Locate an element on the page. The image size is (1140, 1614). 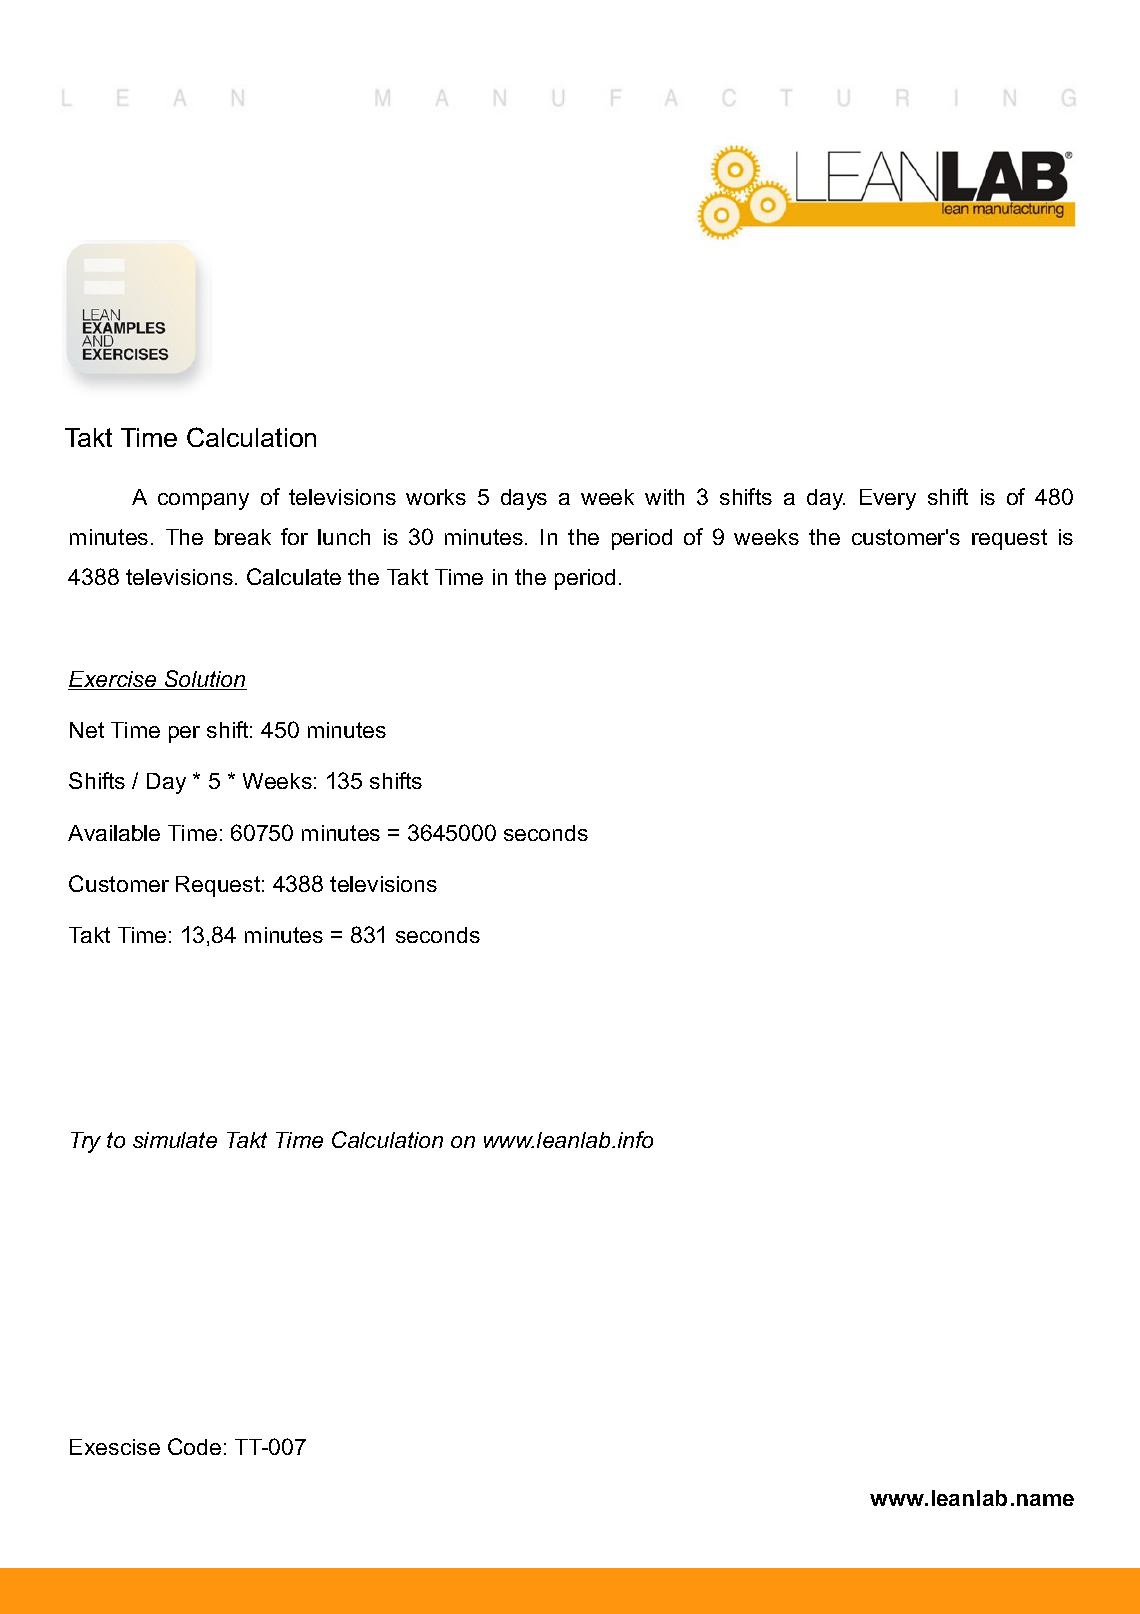
with is located at coordinates (664, 497).
